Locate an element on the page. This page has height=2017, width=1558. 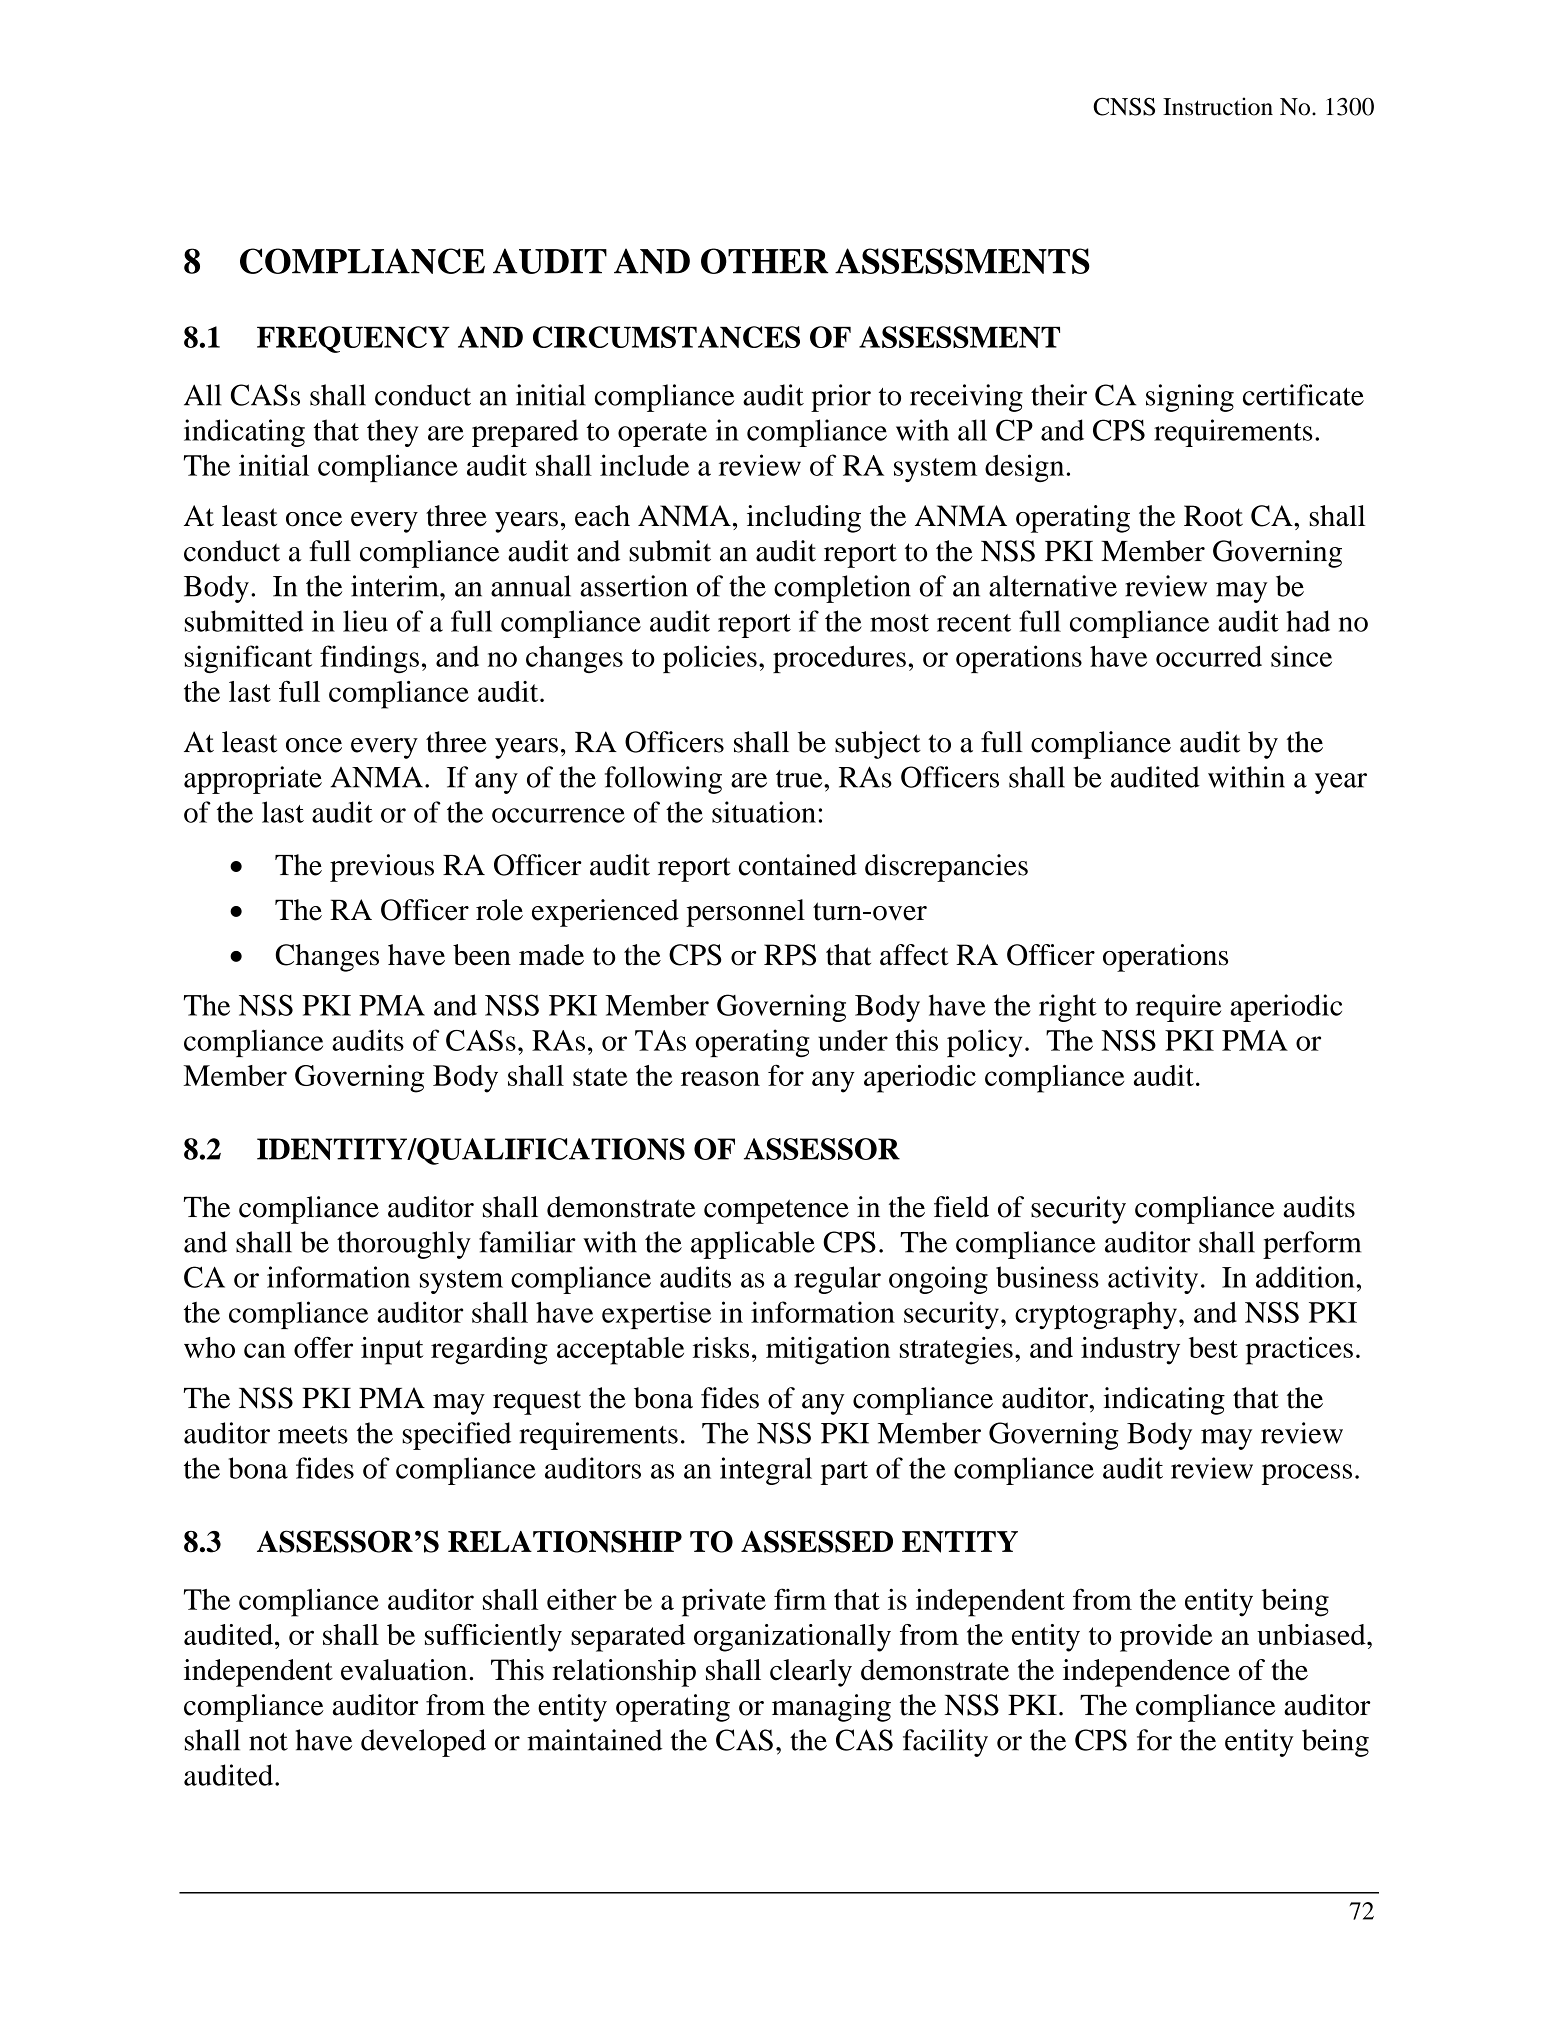
right is located at coordinates (1068, 1008).
